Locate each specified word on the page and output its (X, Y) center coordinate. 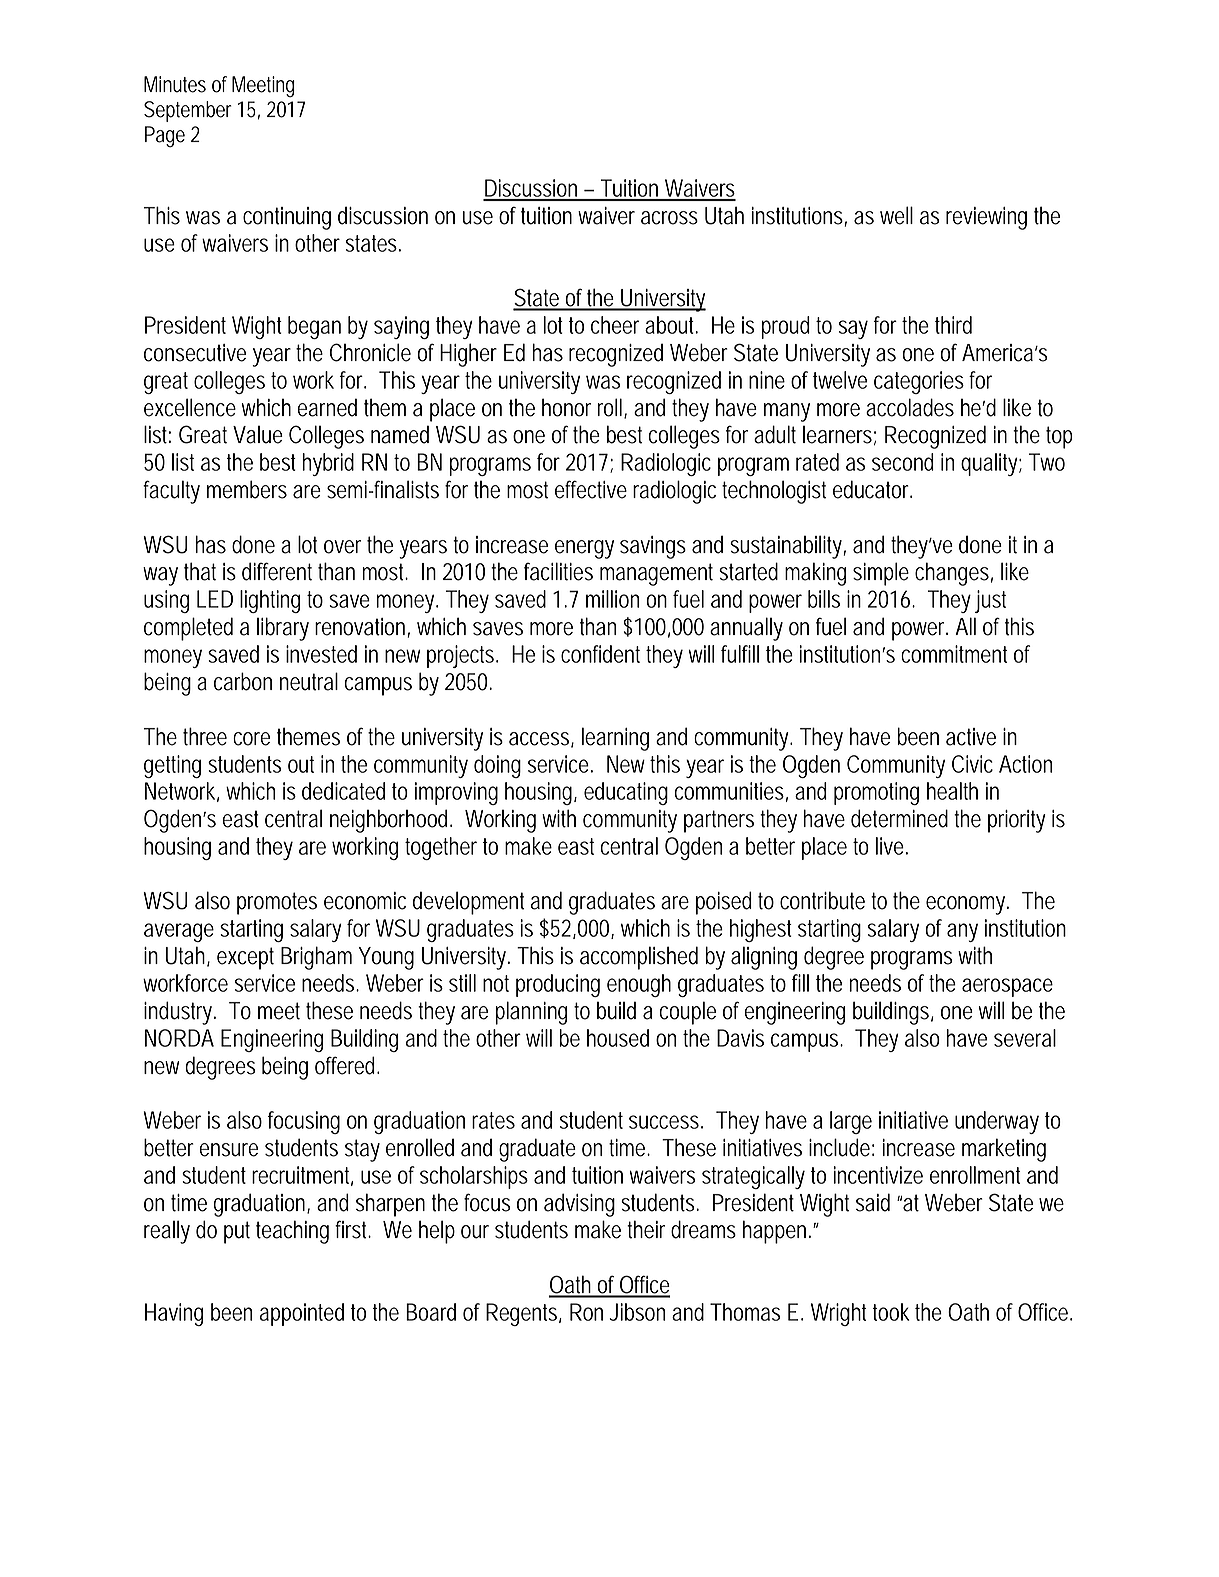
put (237, 1232)
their (646, 1229)
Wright (838, 1314)
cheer (615, 325)
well (896, 215)
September (188, 111)
